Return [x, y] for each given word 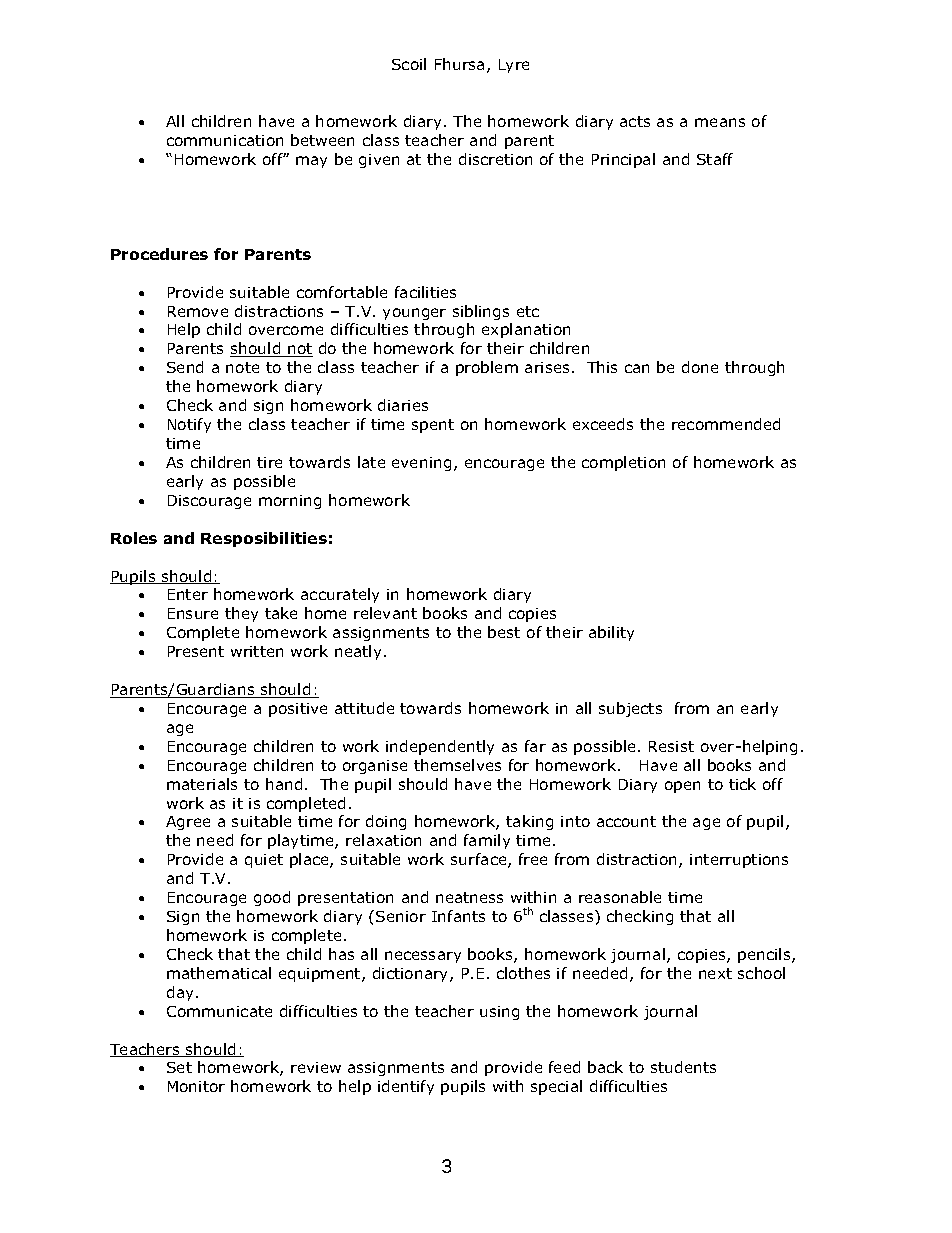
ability [611, 633]
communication [225, 140]
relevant [385, 613]
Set [179, 1067]
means [720, 122]
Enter [188, 594]
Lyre [514, 66]
